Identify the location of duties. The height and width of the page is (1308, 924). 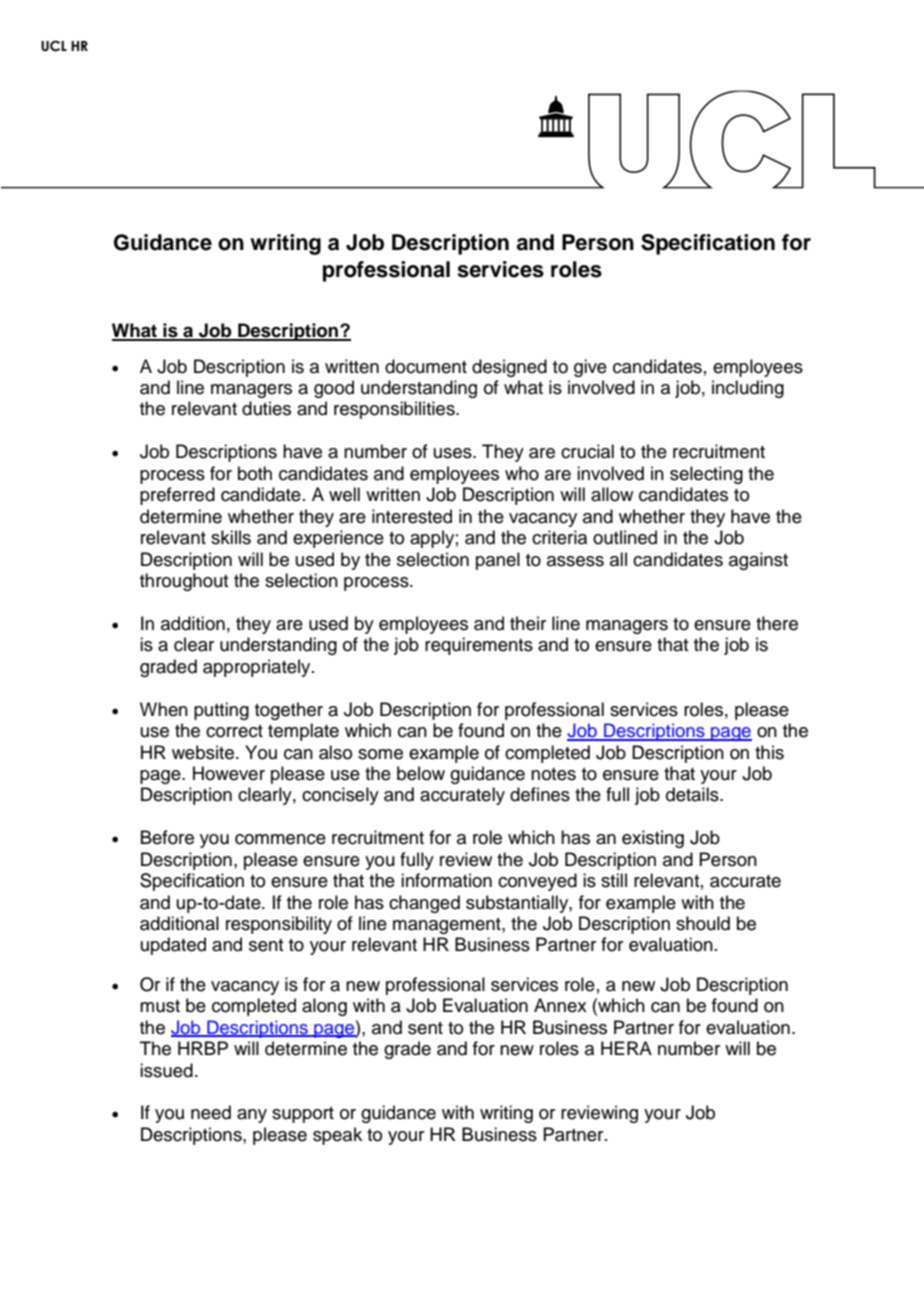
(266, 408).
